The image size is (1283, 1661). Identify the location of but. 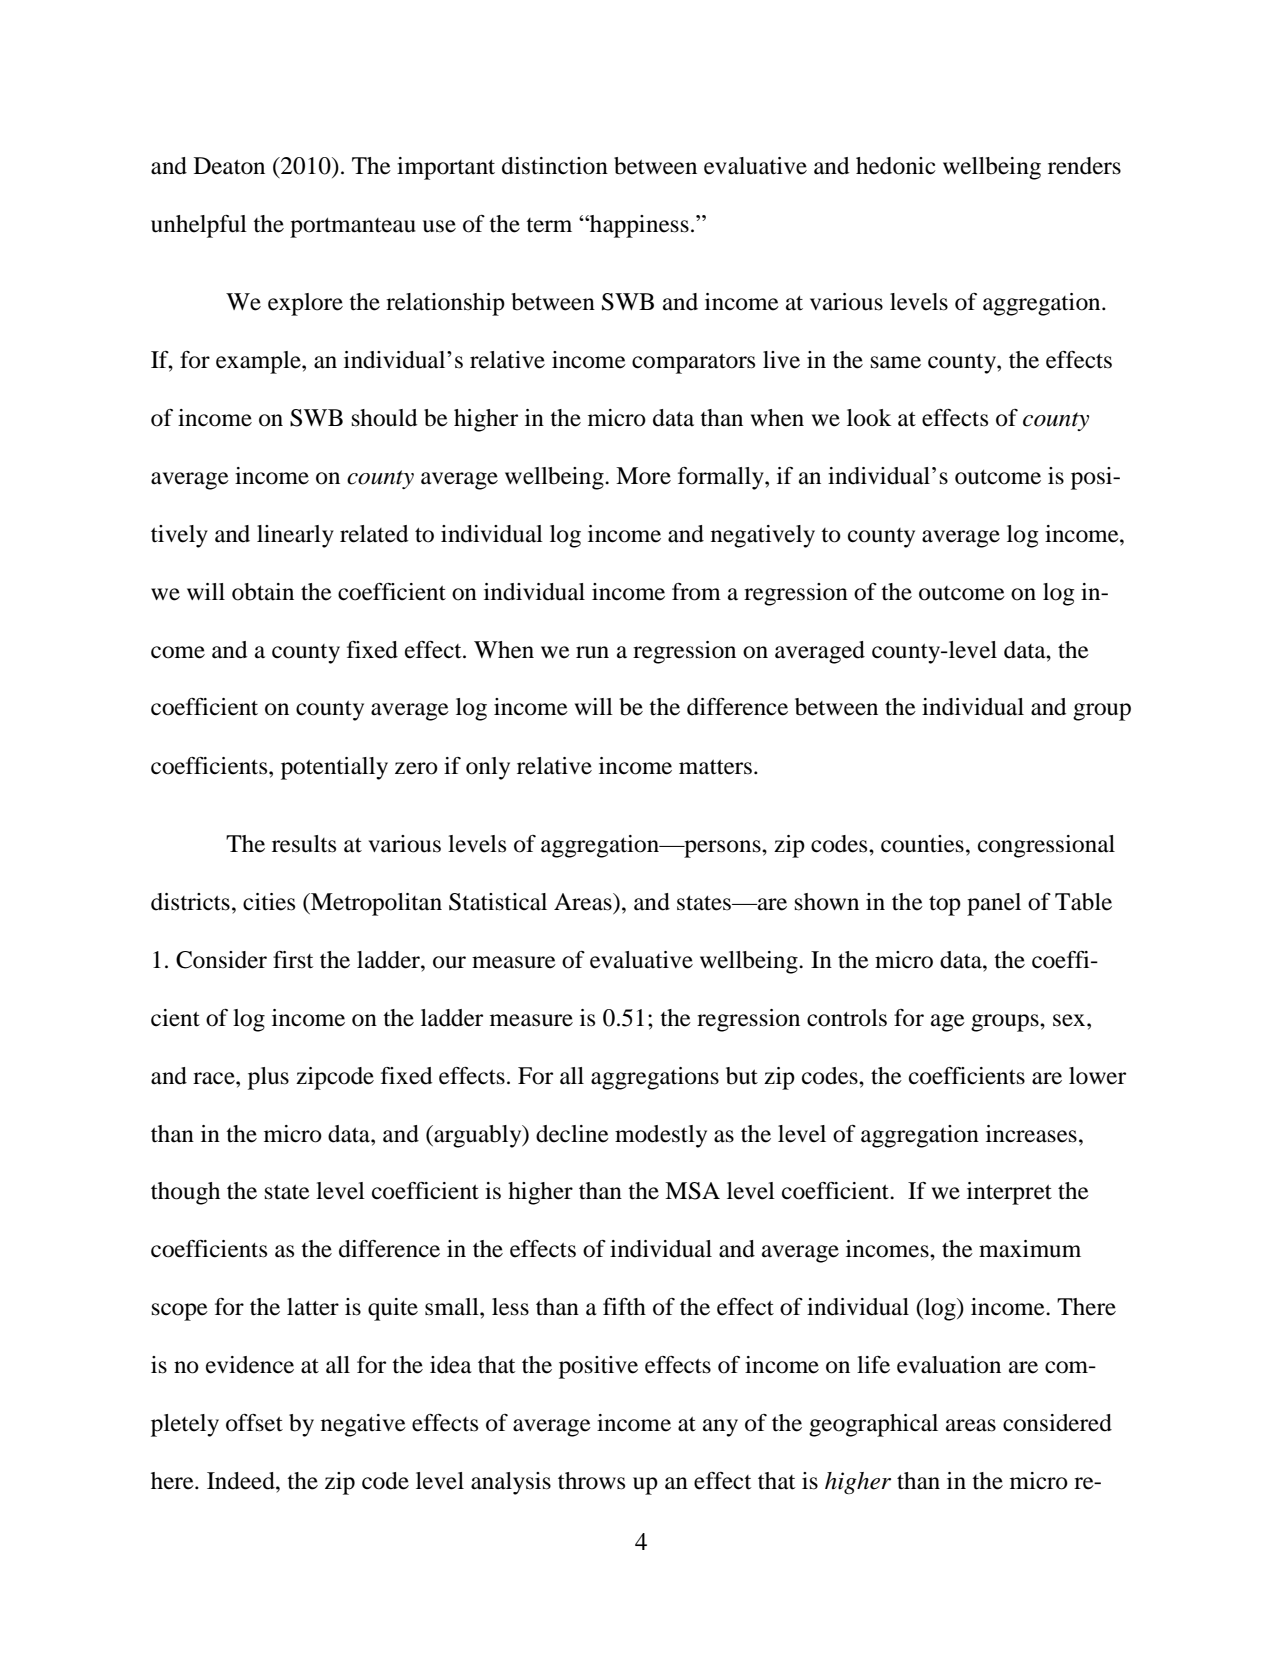
(742, 1076).
